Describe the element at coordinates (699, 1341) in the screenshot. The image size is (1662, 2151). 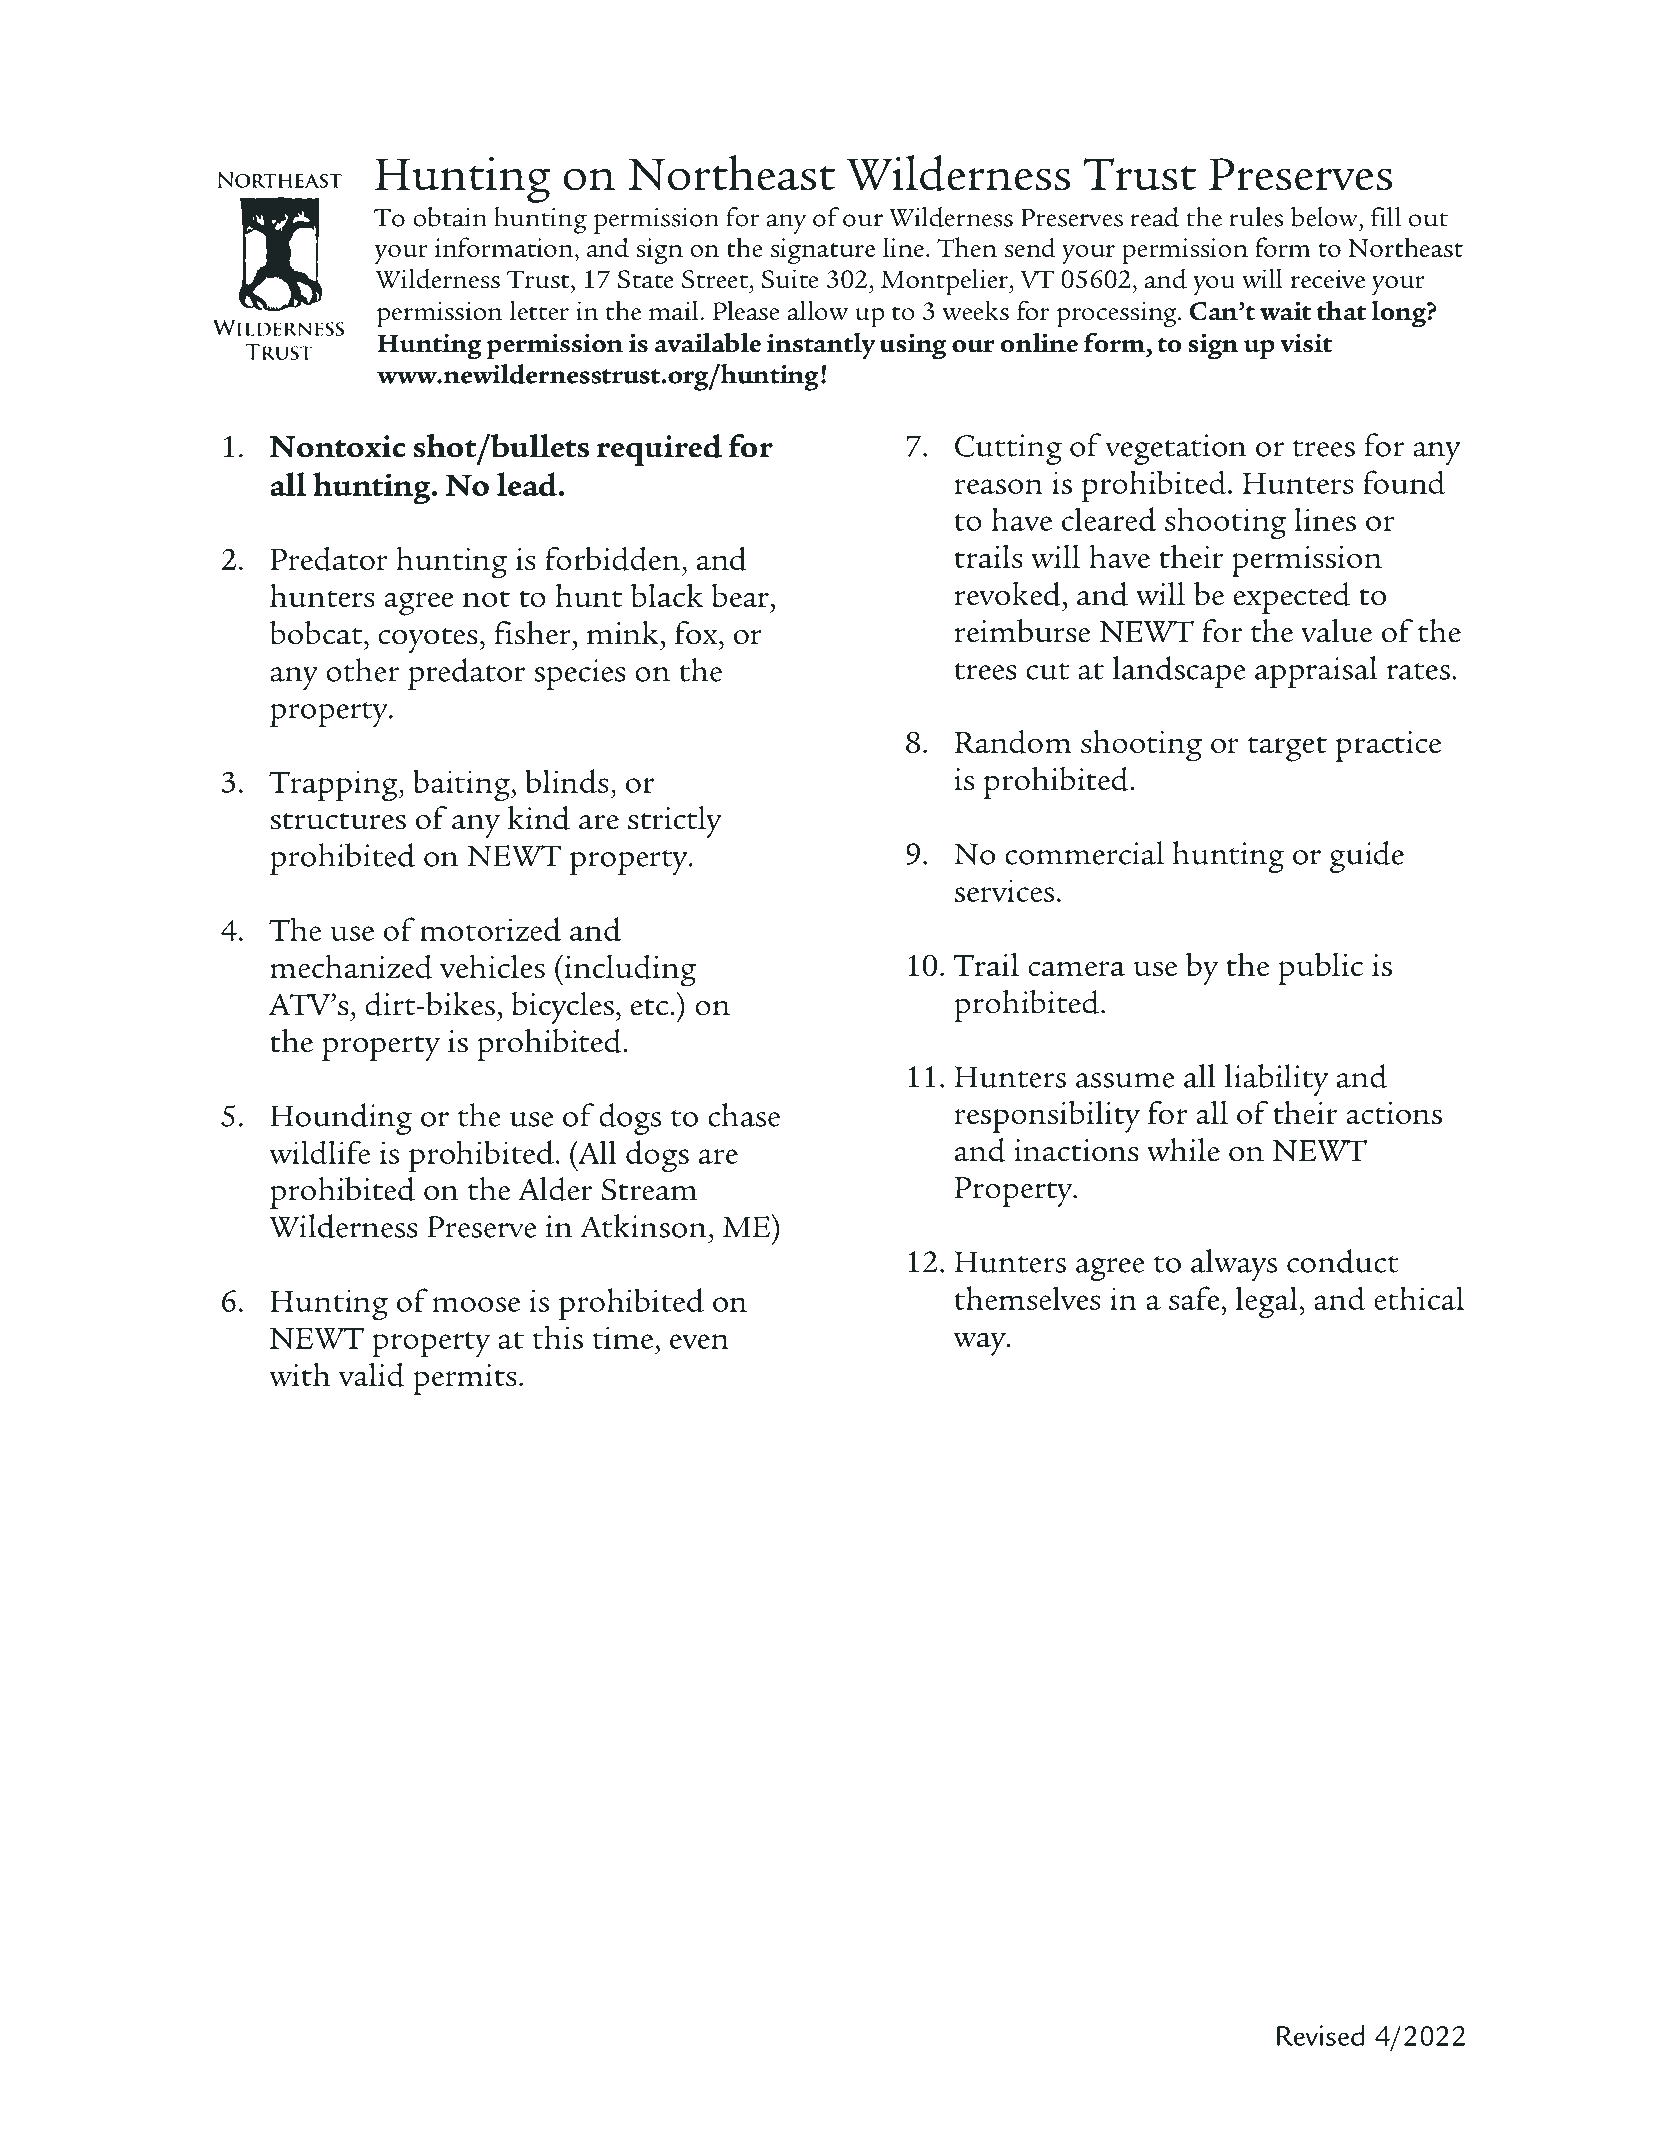
I see `even` at that location.
